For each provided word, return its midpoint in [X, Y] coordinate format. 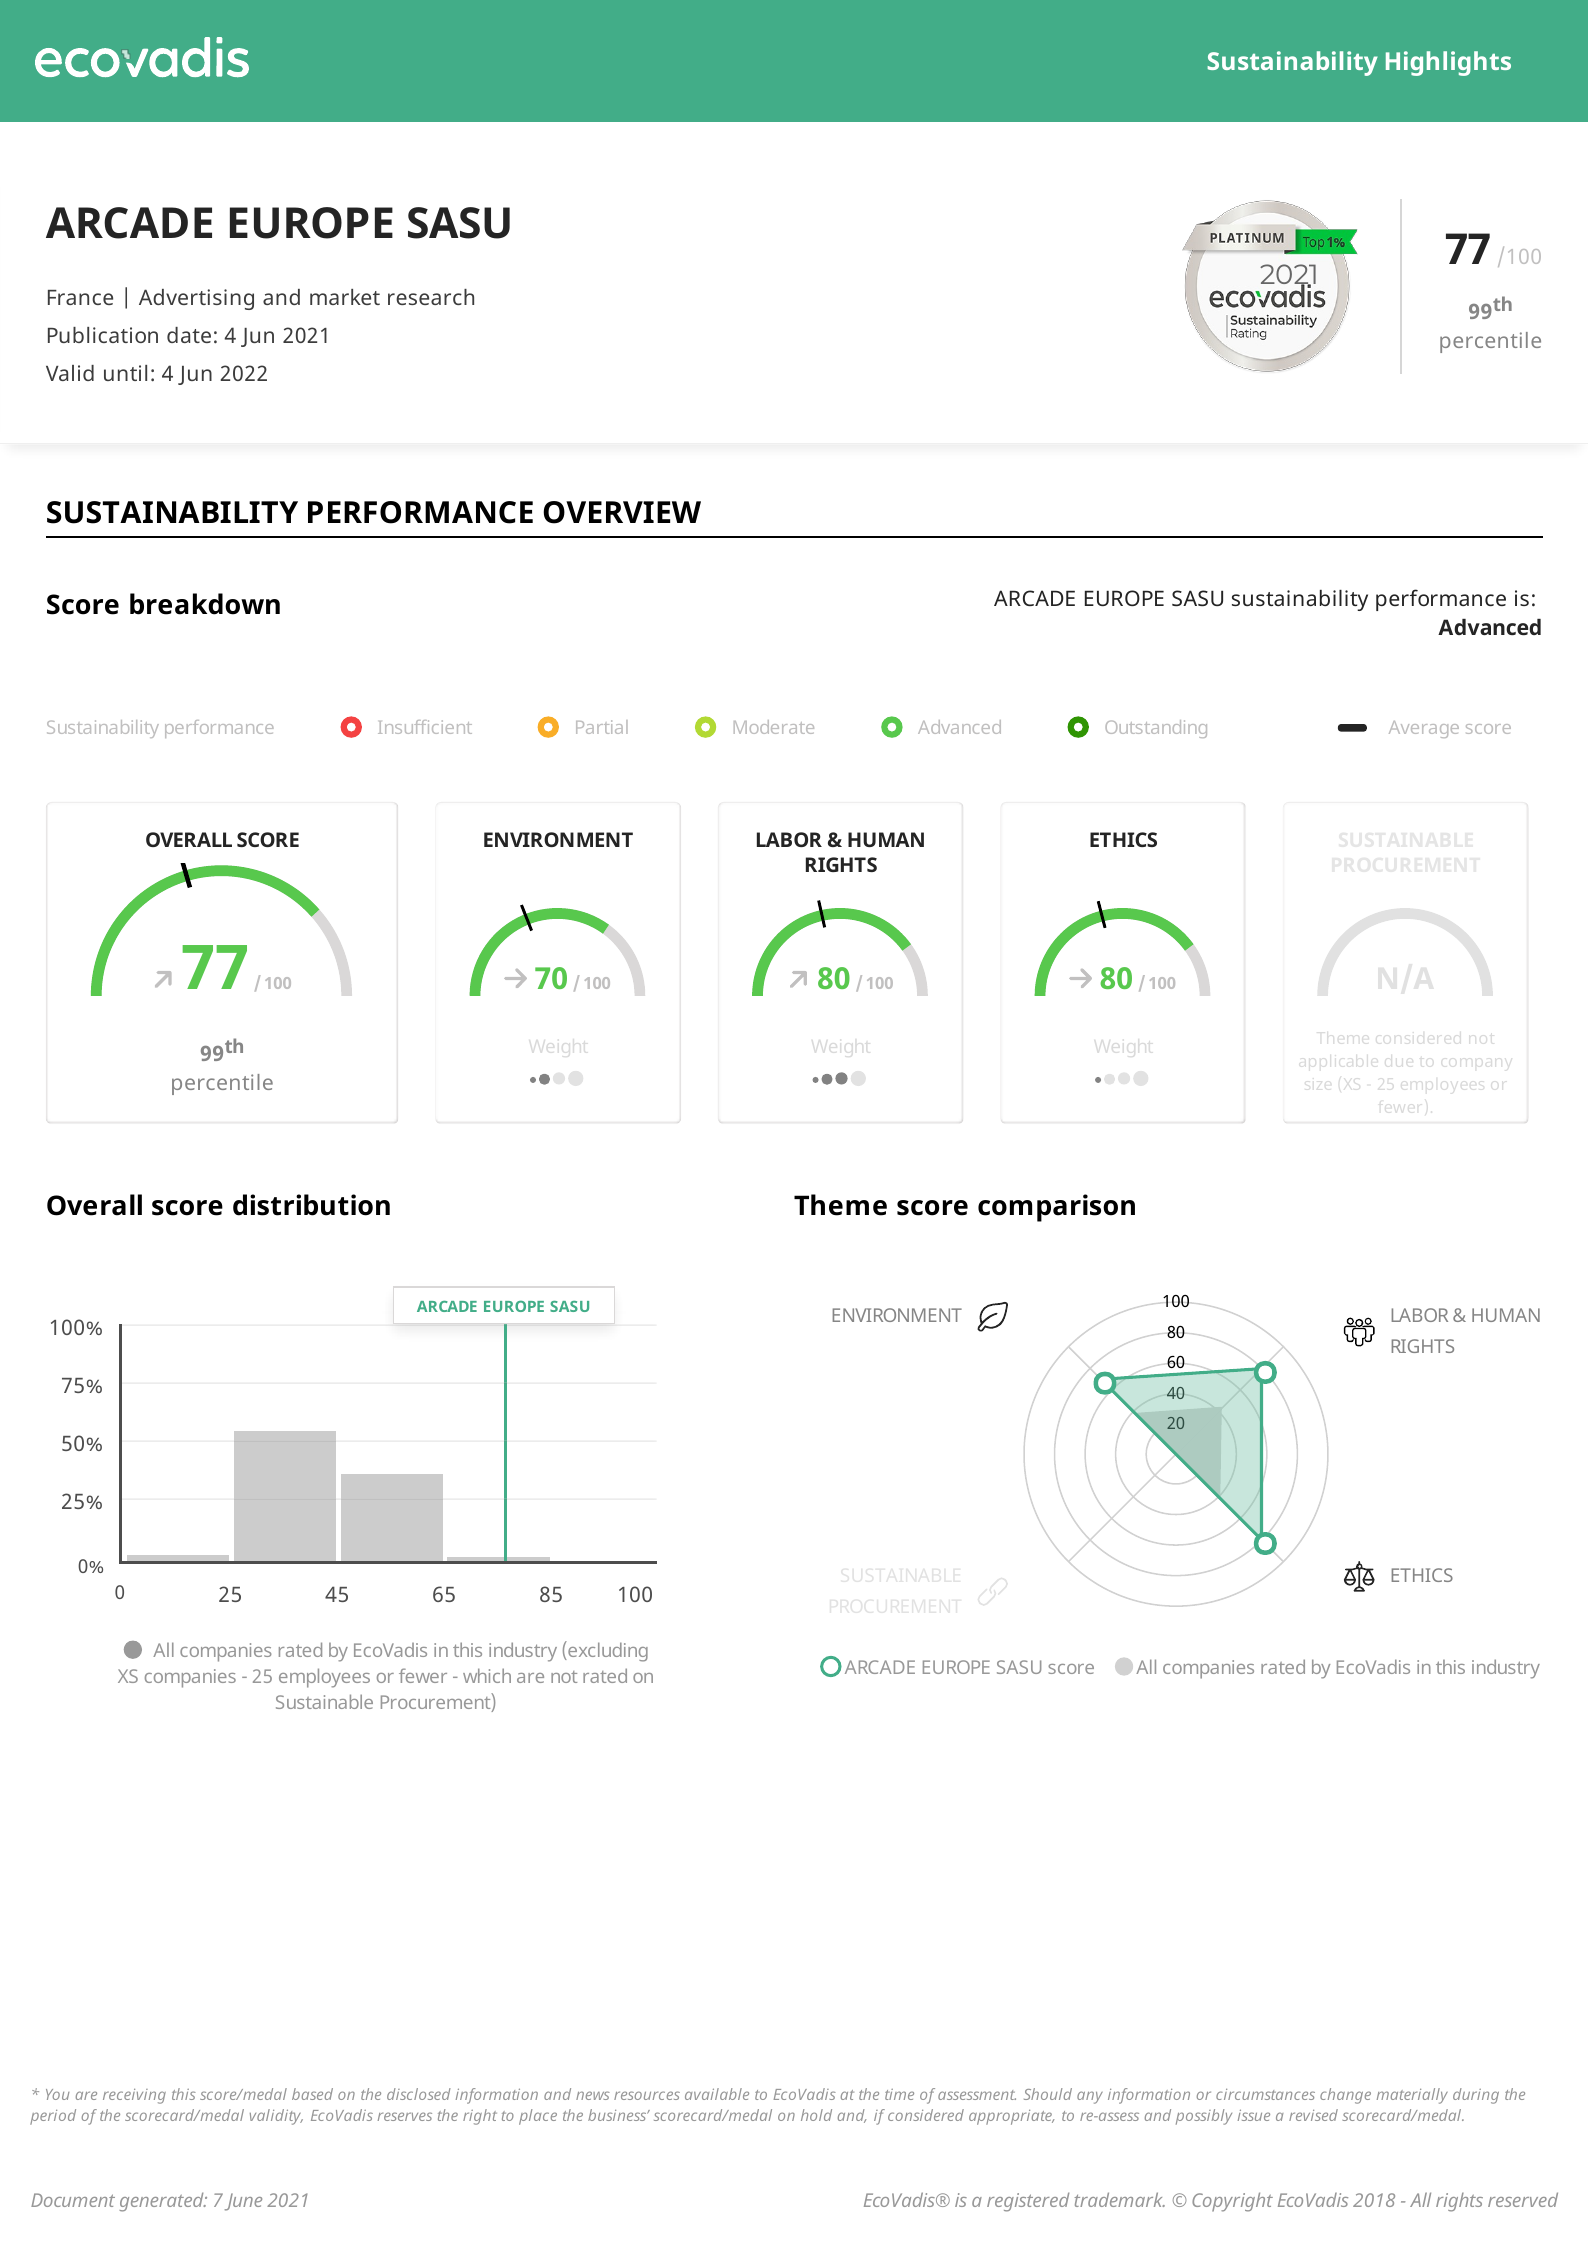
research [431, 297]
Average [1424, 729]
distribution [311, 1205]
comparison [1056, 1208]
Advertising [196, 299]
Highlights [1448, 63]
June [243, 2202]
